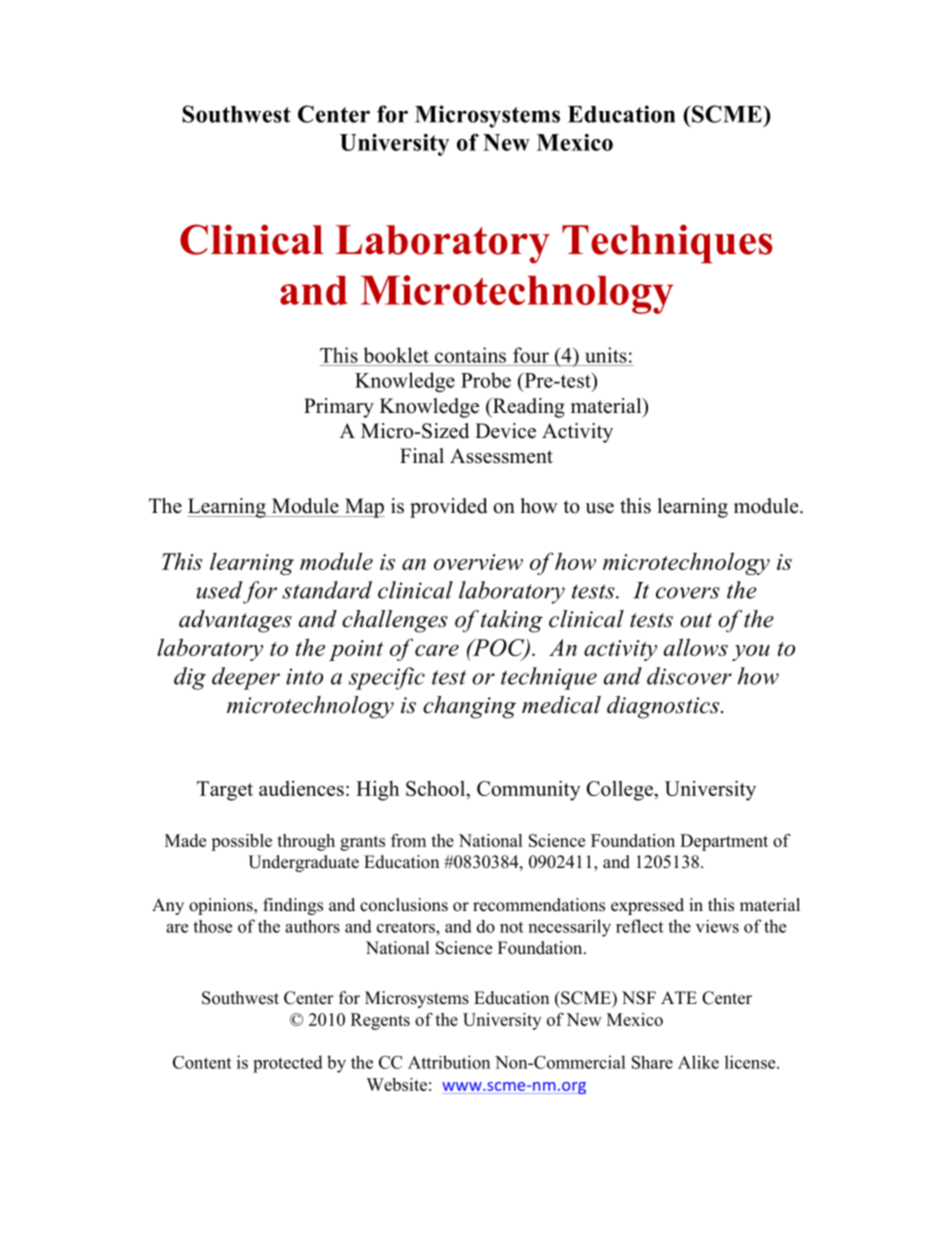 This screenshot has height=1233, width=952. Describe the element at coordinates (688, 593) in the screenshot. I see `covers` at that location.
